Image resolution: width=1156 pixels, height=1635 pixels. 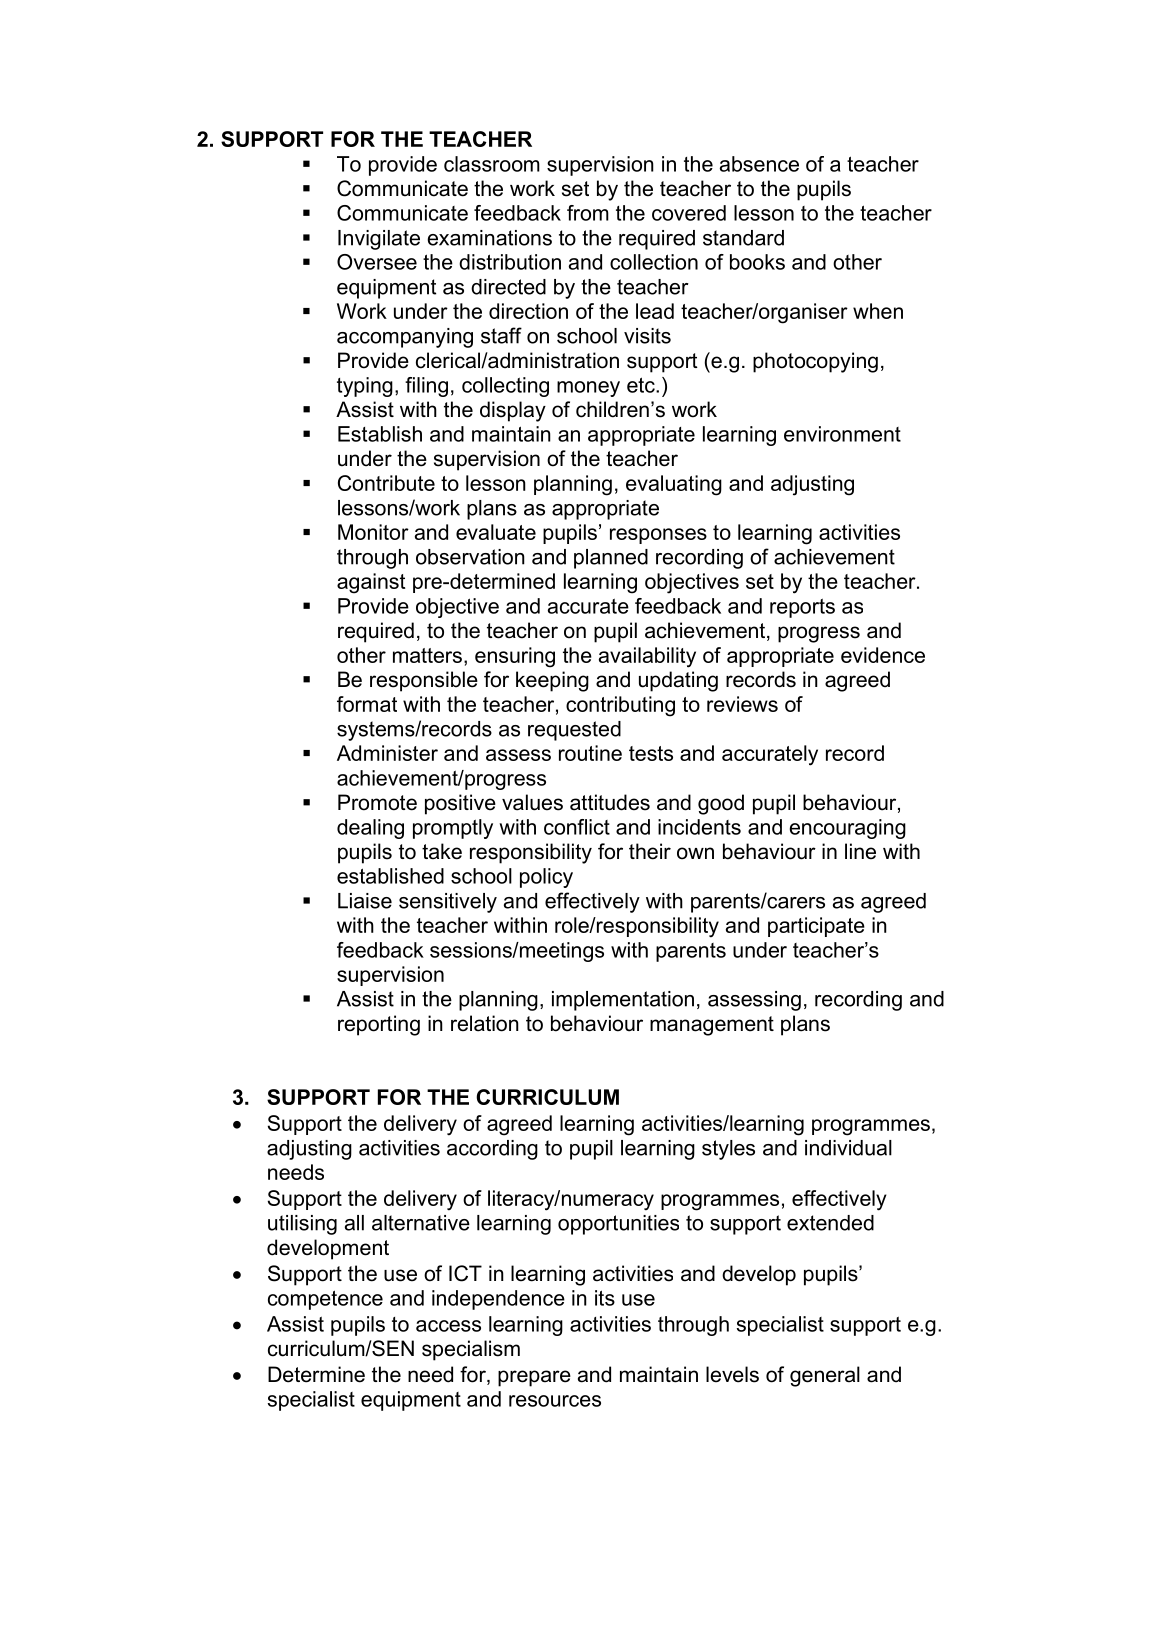 I want to click on implementation, so click(x=623, y=1001).
